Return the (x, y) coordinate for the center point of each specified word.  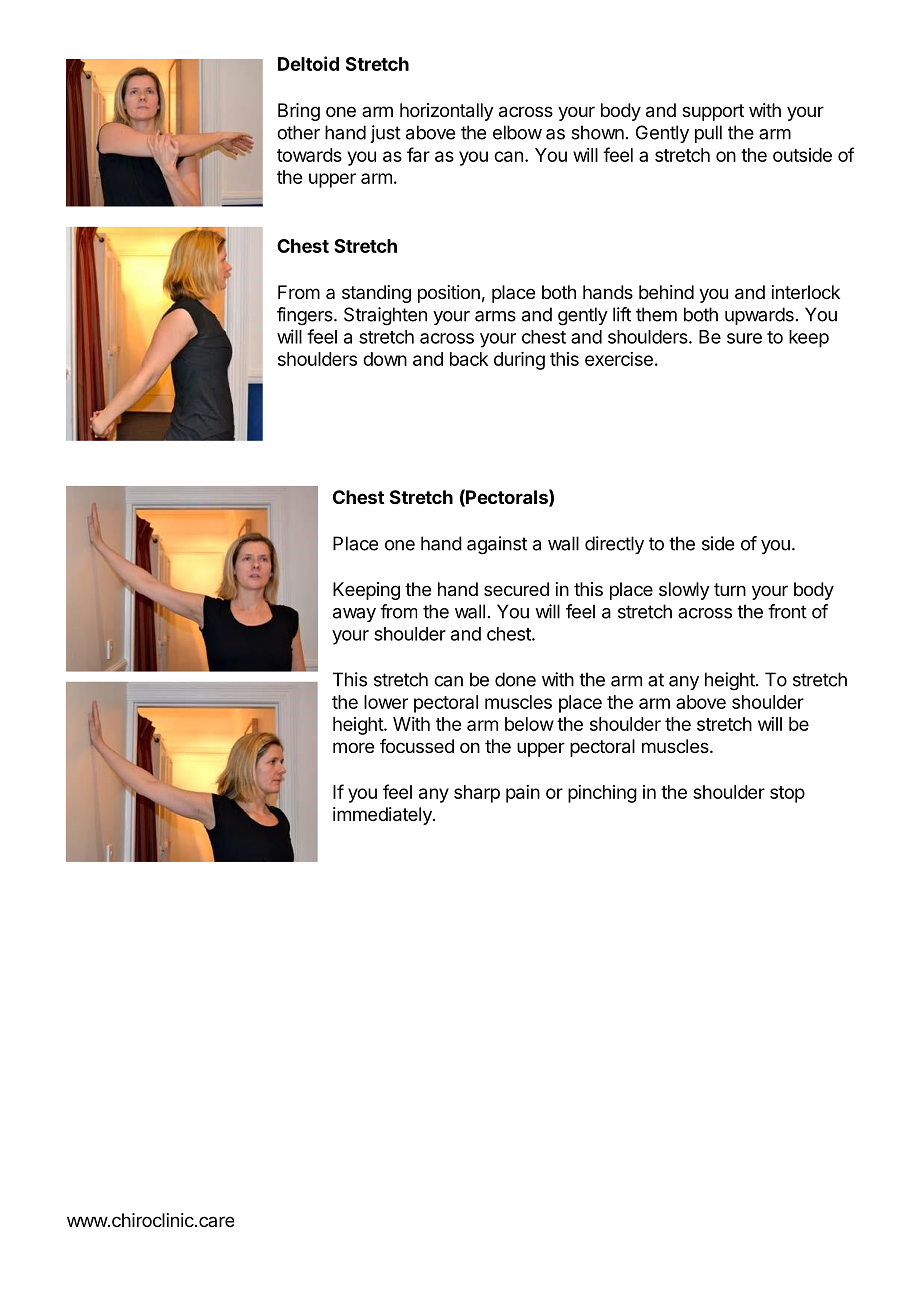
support (713, 112)
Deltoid (308, 63)
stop (787, 794)
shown (597, 132)
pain (523, 794)
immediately (383, 816)
